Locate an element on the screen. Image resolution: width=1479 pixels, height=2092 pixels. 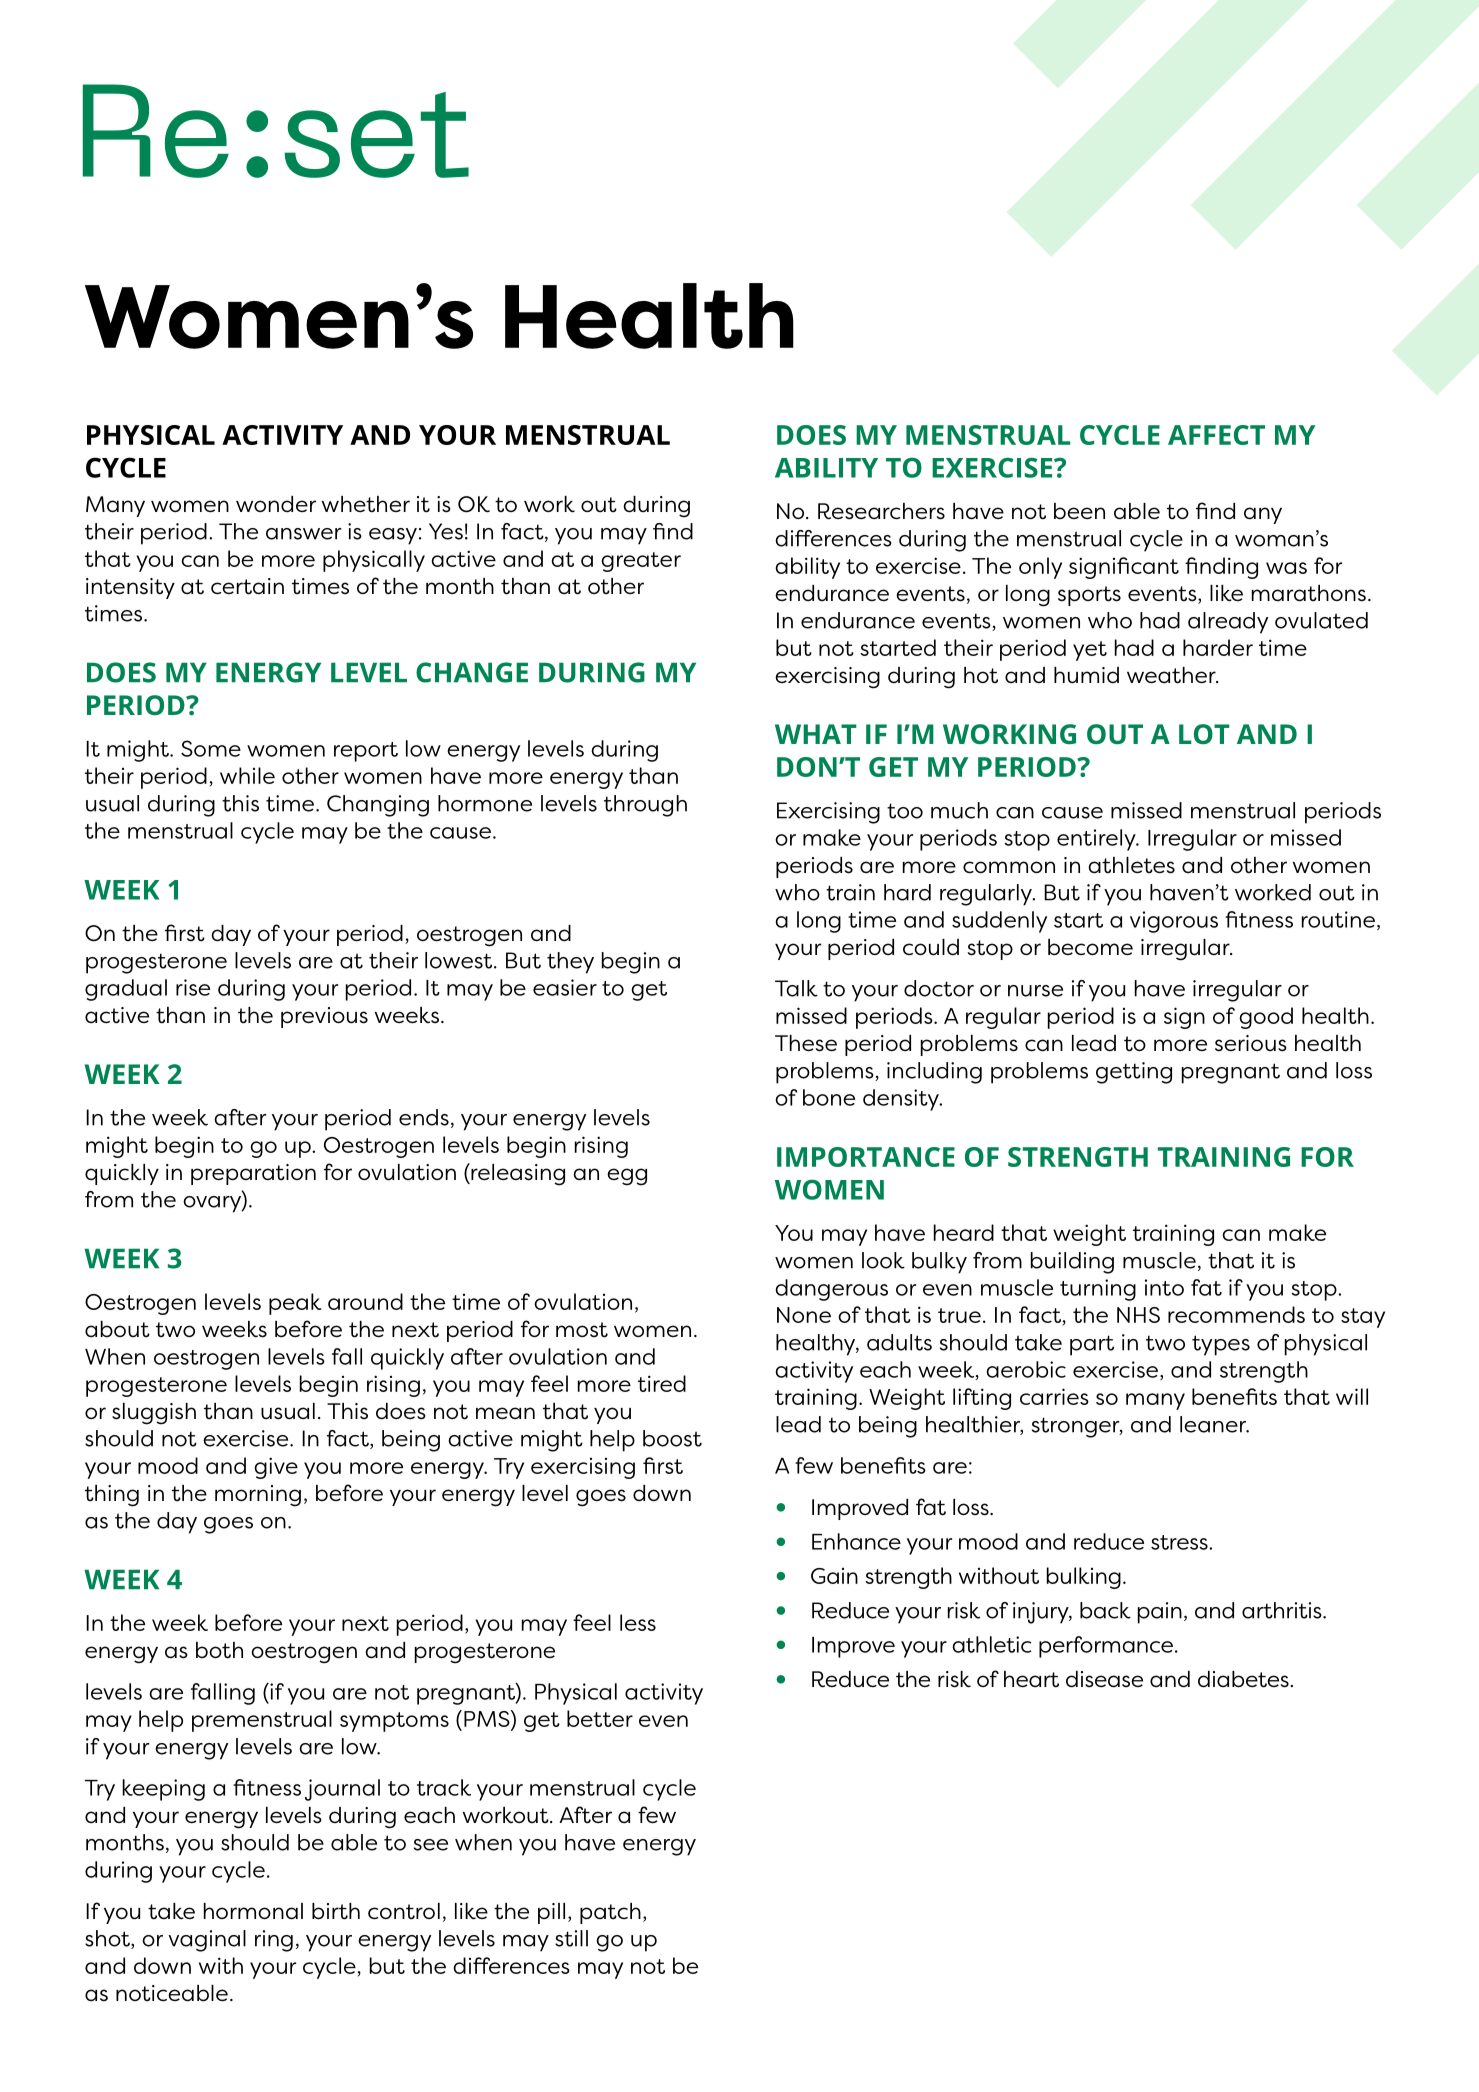
hormonal is located at coordinates (253, 1911).
